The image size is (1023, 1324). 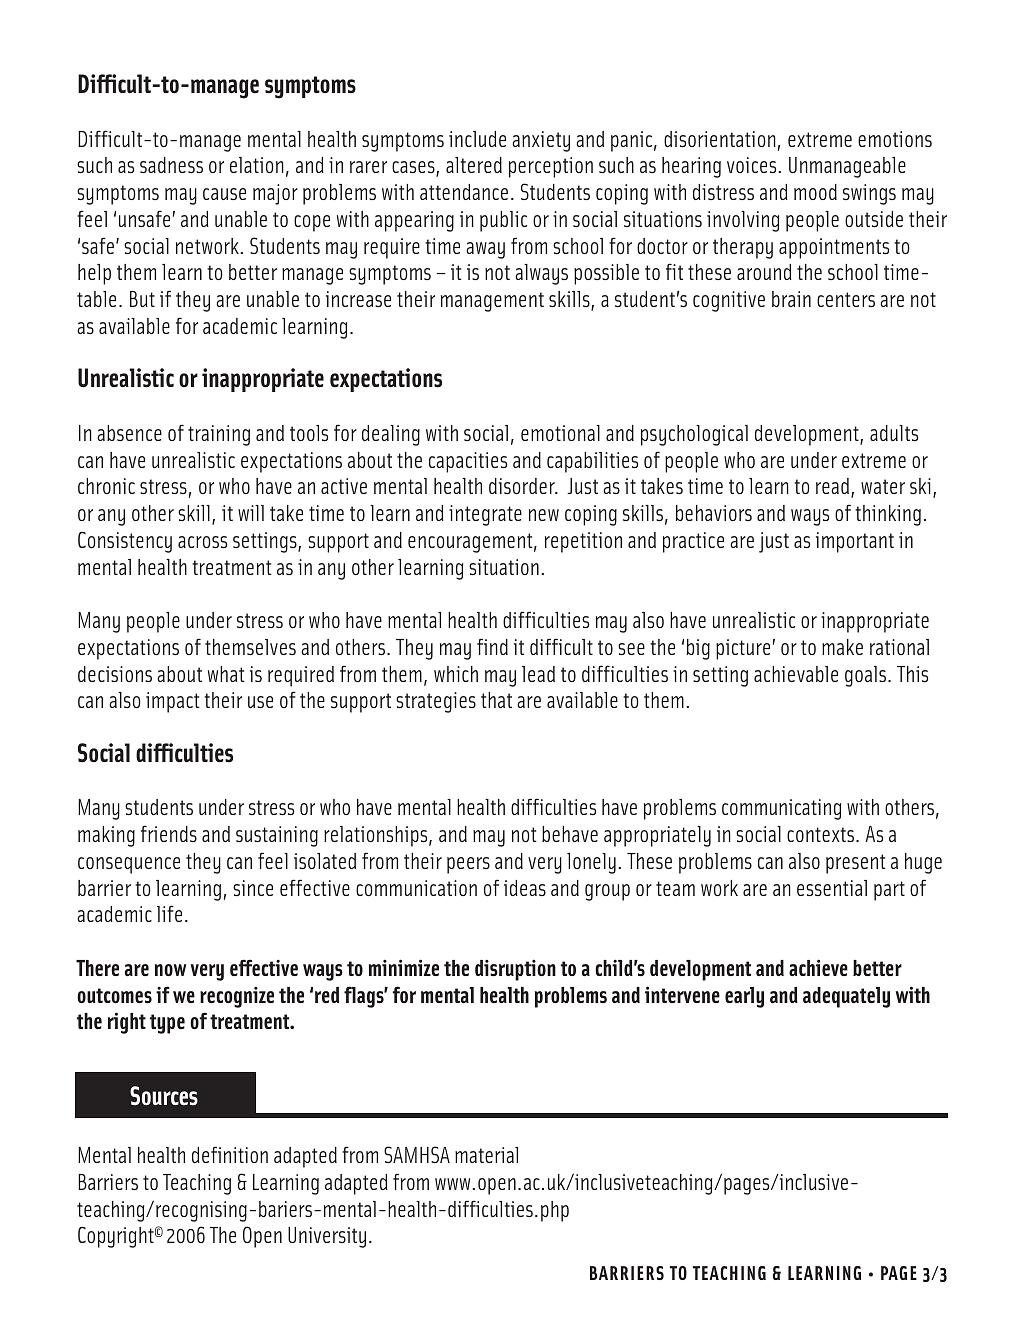 What do you see at coordinates (486, 1155) in the image?
I see `material` at bounding box center [486, 1155].
